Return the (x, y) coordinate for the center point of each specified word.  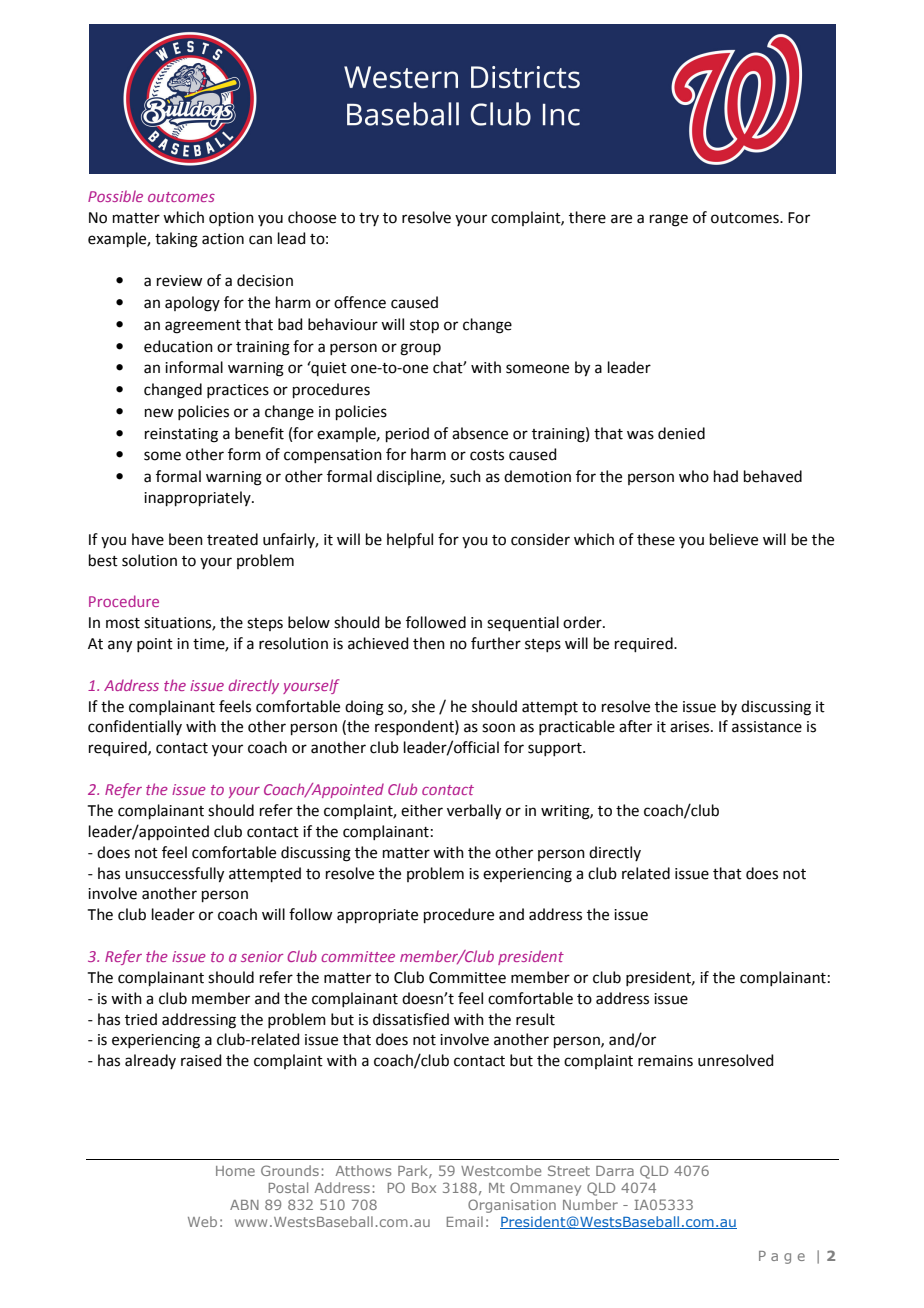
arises (691, 727)
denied (681, 433)
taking (176, 240)
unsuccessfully (174, 875)
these (656, 539)
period (407, 434)
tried (141, 1019)
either (422, 810)
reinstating (181, 435)
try (369, 219)
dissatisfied (411, 1019)
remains (665, 1061)
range (669, 220)
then (429, 643)
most (123, 623)
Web (202, 1221)
